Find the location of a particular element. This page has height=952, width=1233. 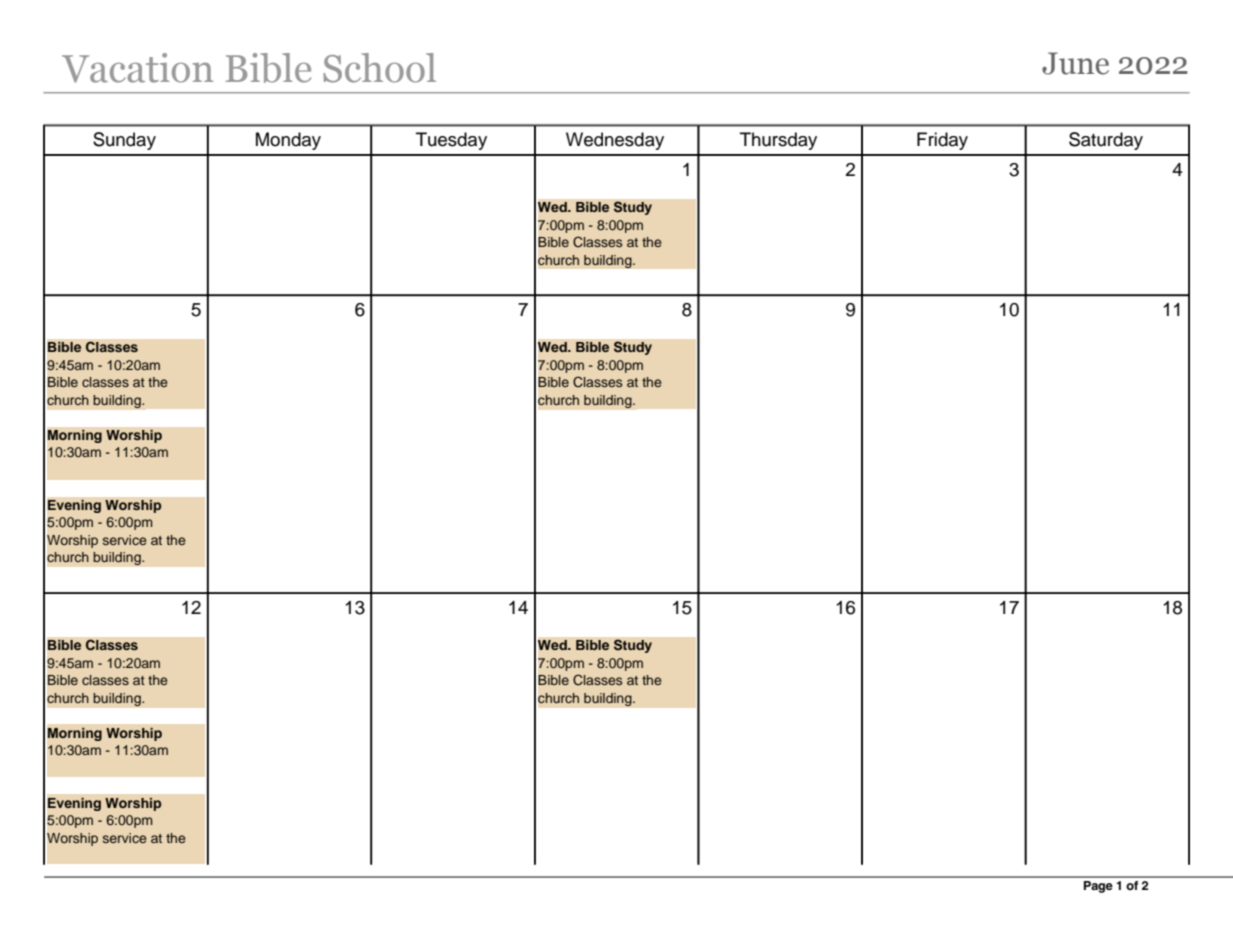

School is located at coordinates (379, 68).
